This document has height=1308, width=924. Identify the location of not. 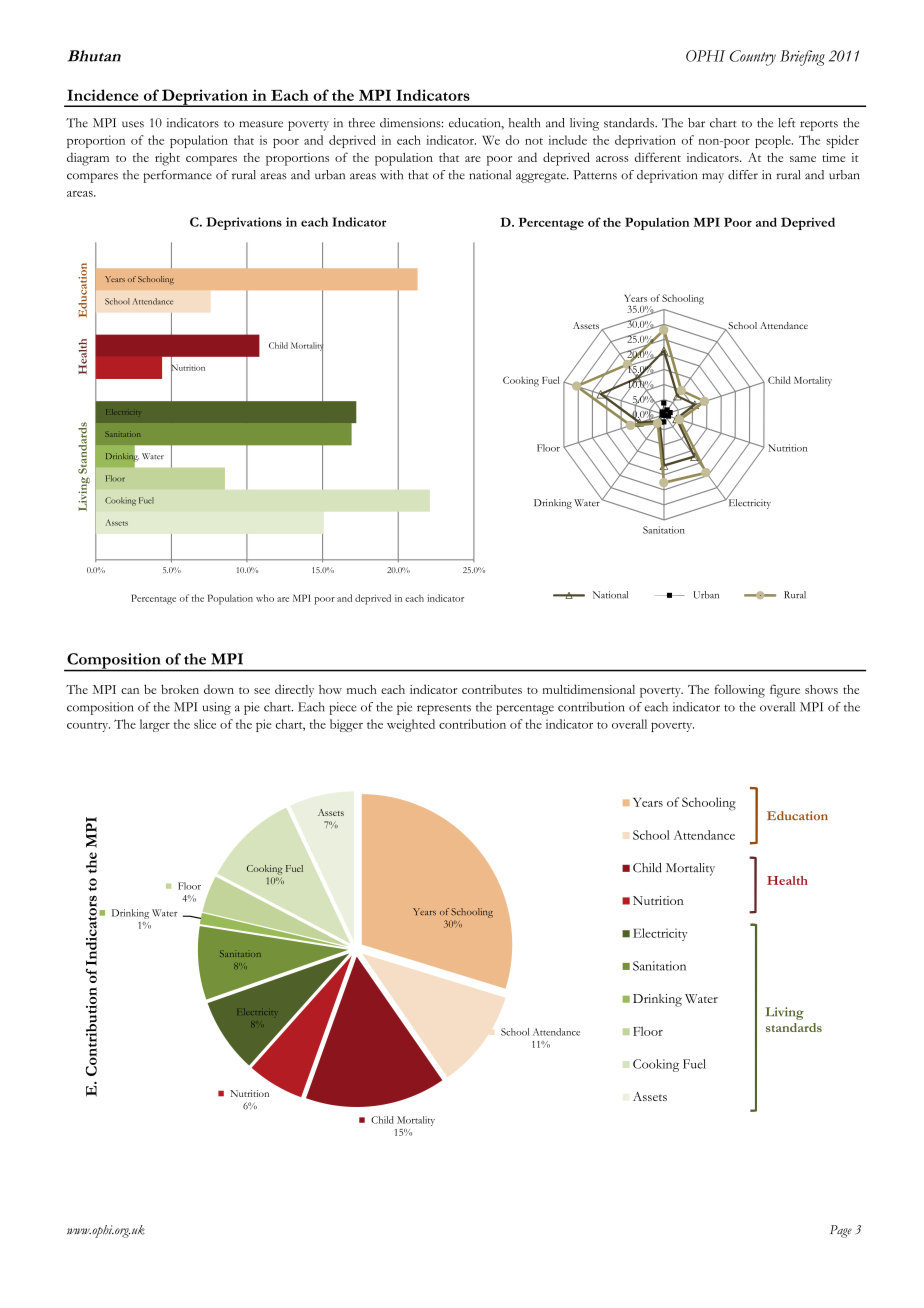
(534, 141).
